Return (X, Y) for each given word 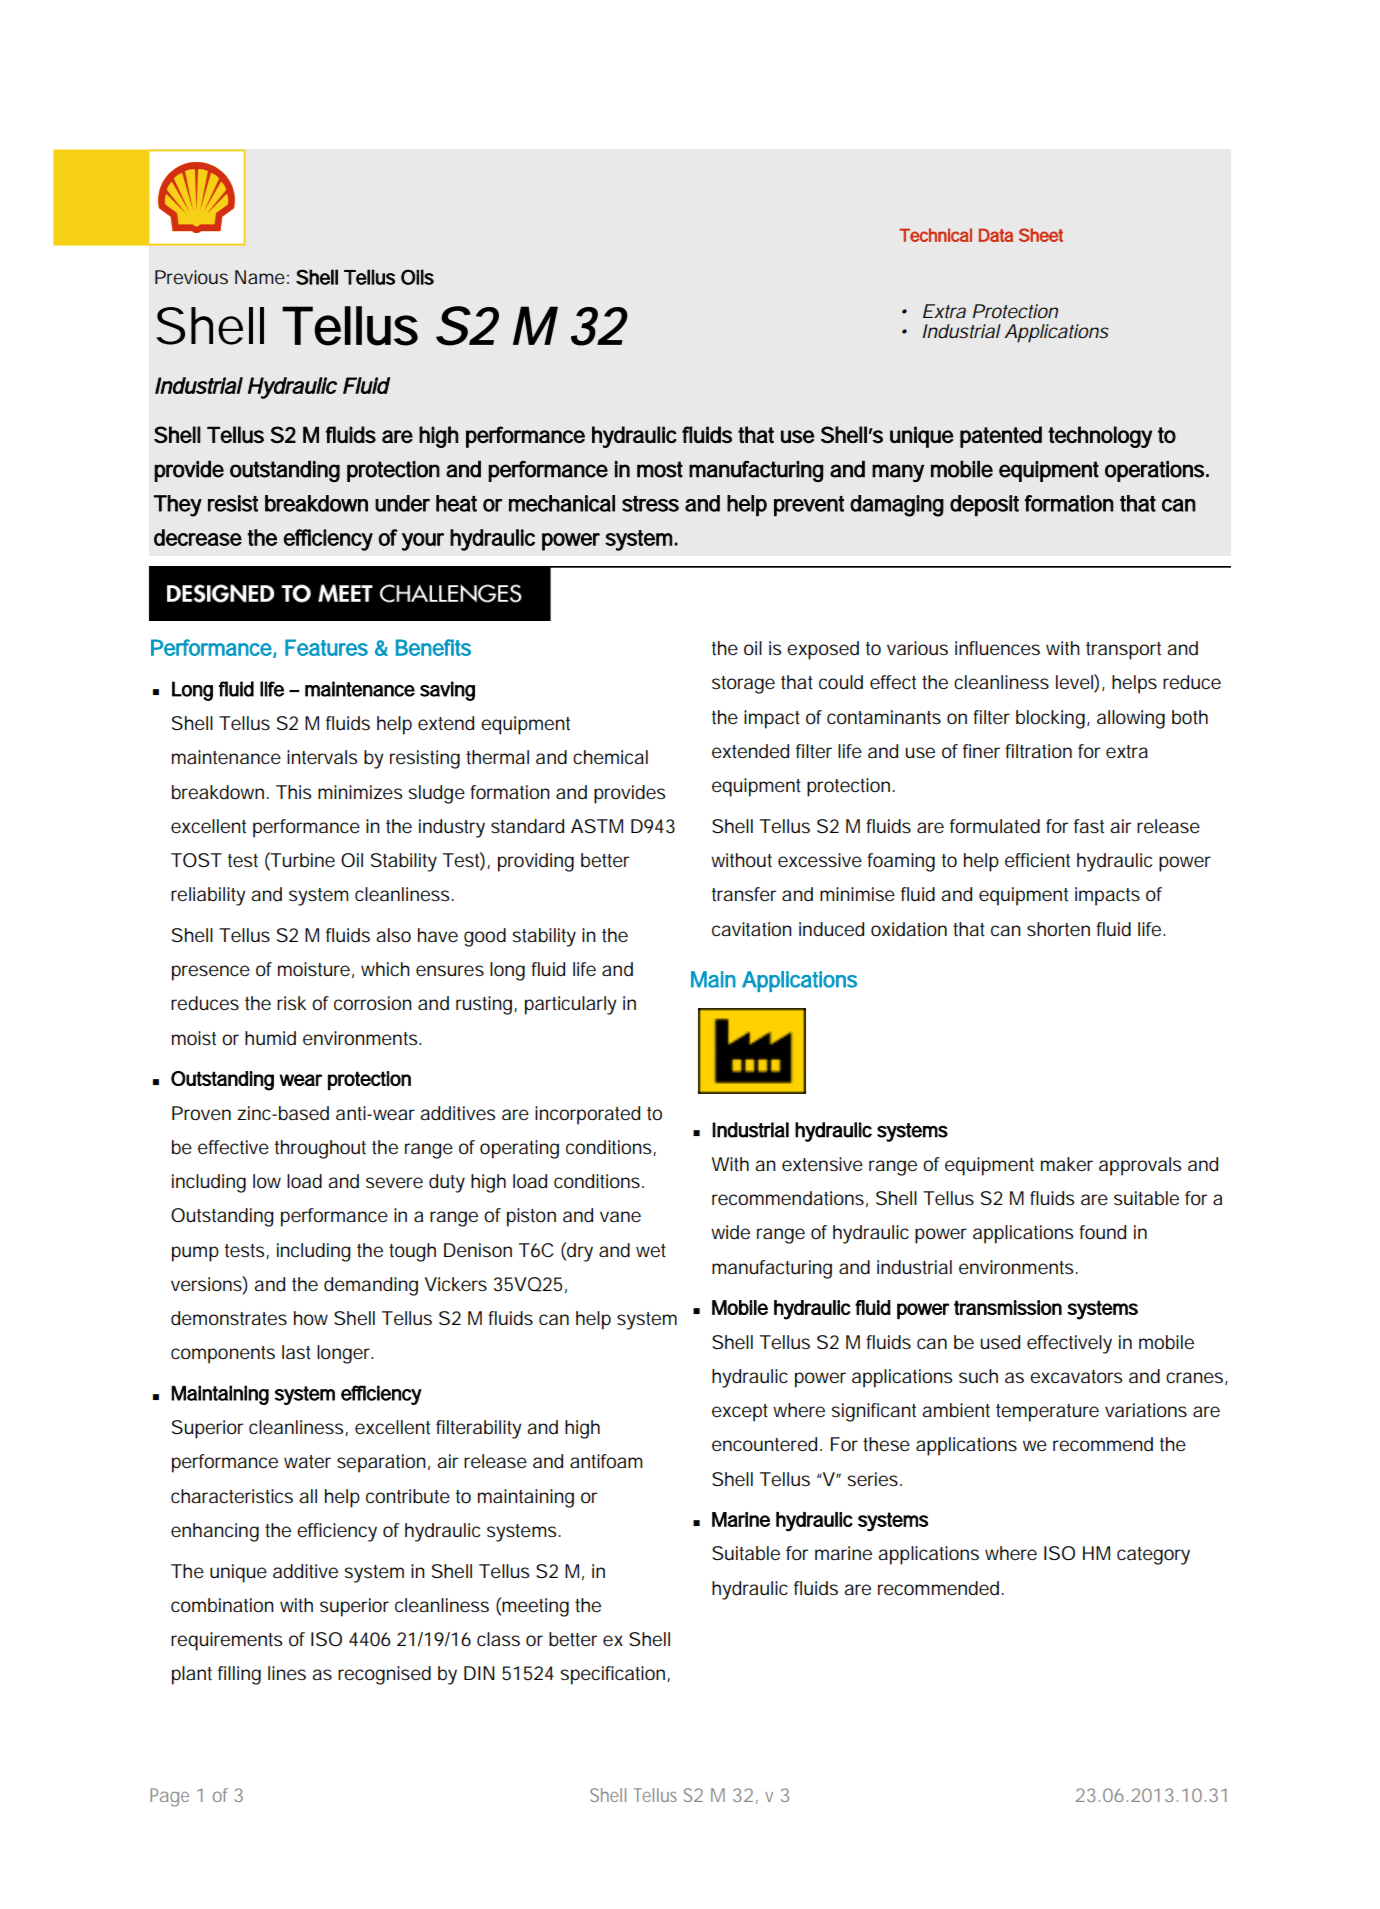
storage (743, 685)
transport (1123, 651)
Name (260, 277)
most (660, 469)
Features (326, 647)
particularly (571, 1005)
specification (614, 1675)
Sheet (1041, 235)
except (740, 1413)
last (296, 1352)
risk (291, 1003)
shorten (1058, 929)
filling (239, 1675)
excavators (1076, 1377)
